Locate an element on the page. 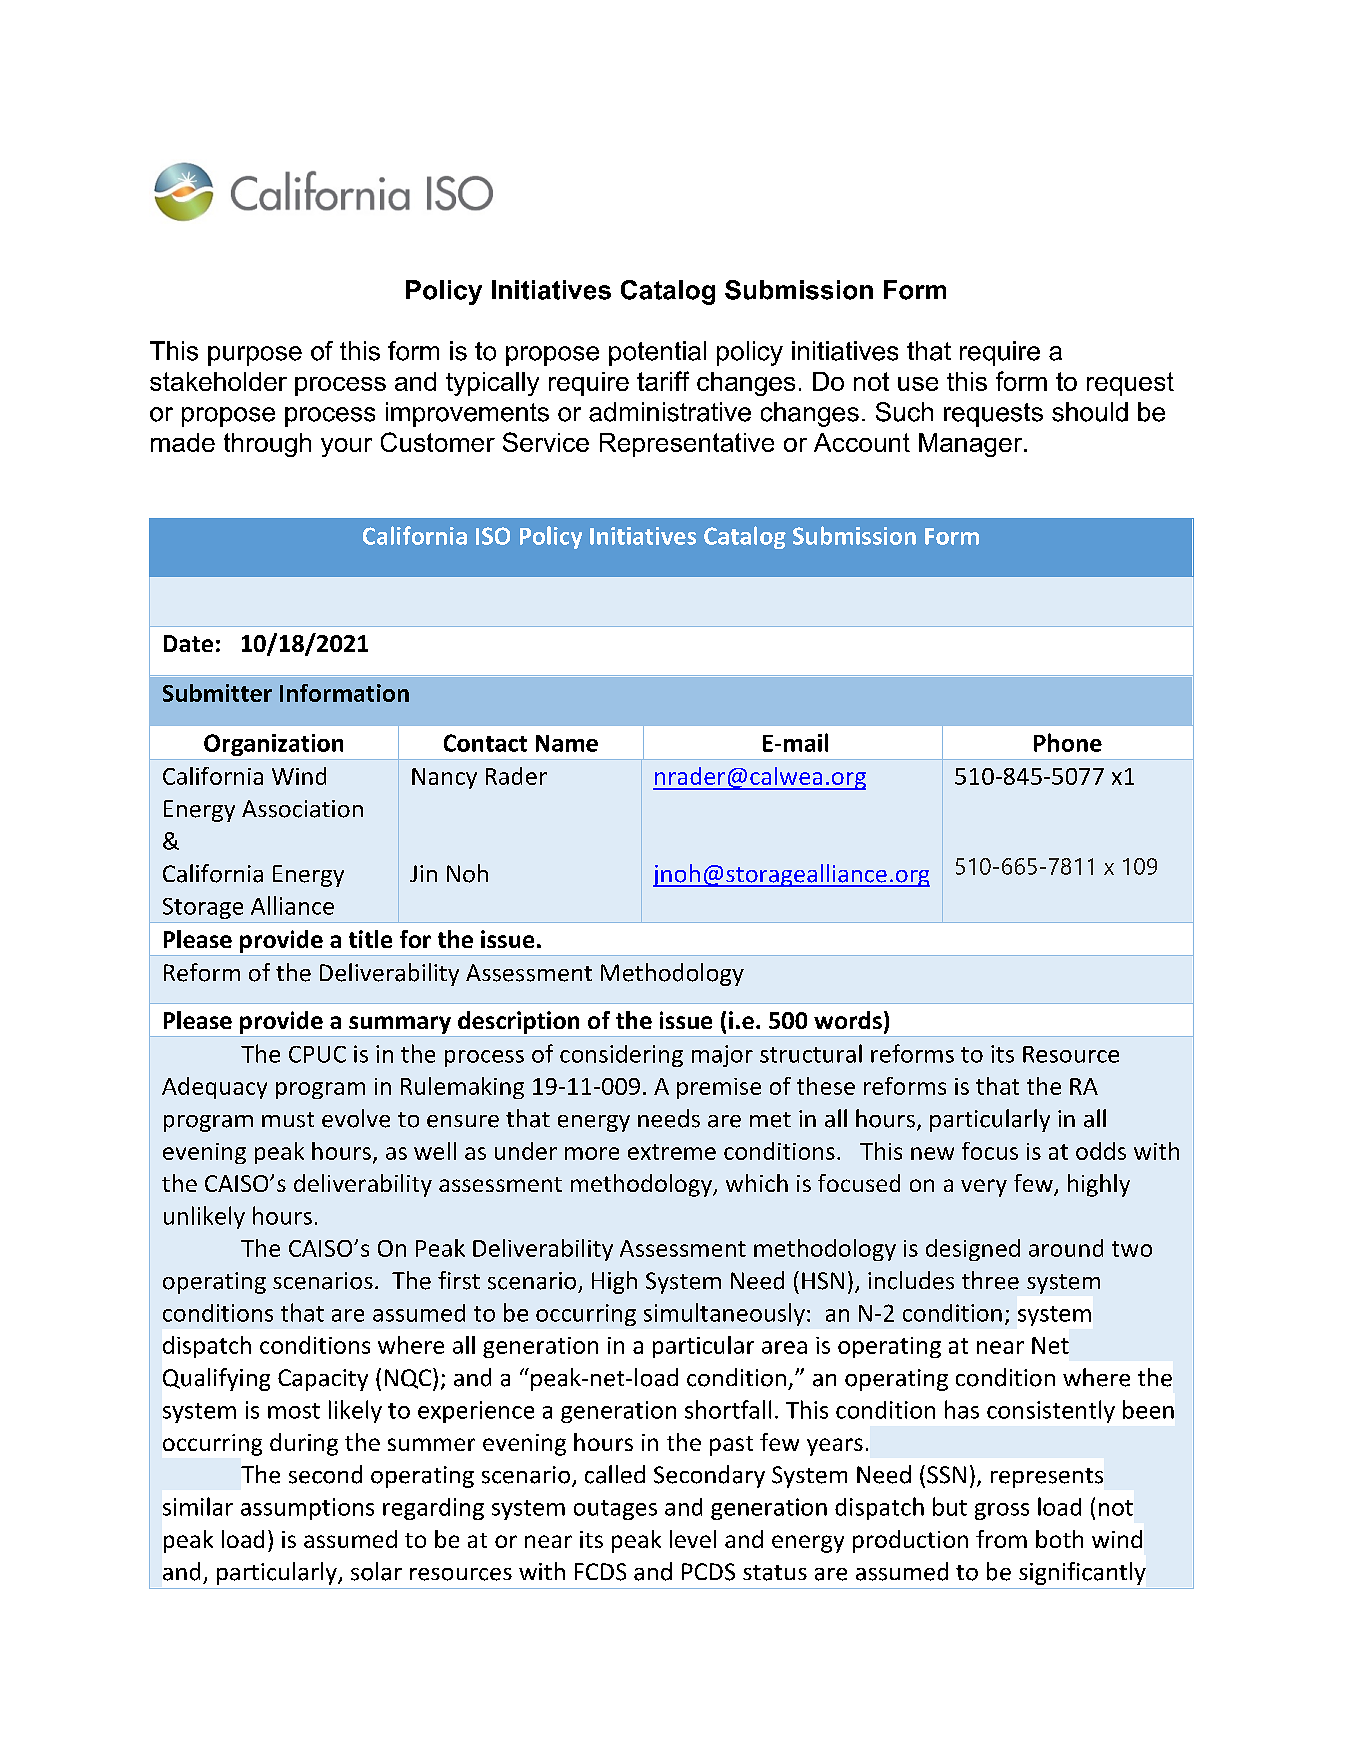 The width and height of the document is (1352, 1750). Organization is located at coordinates (273, 745).
